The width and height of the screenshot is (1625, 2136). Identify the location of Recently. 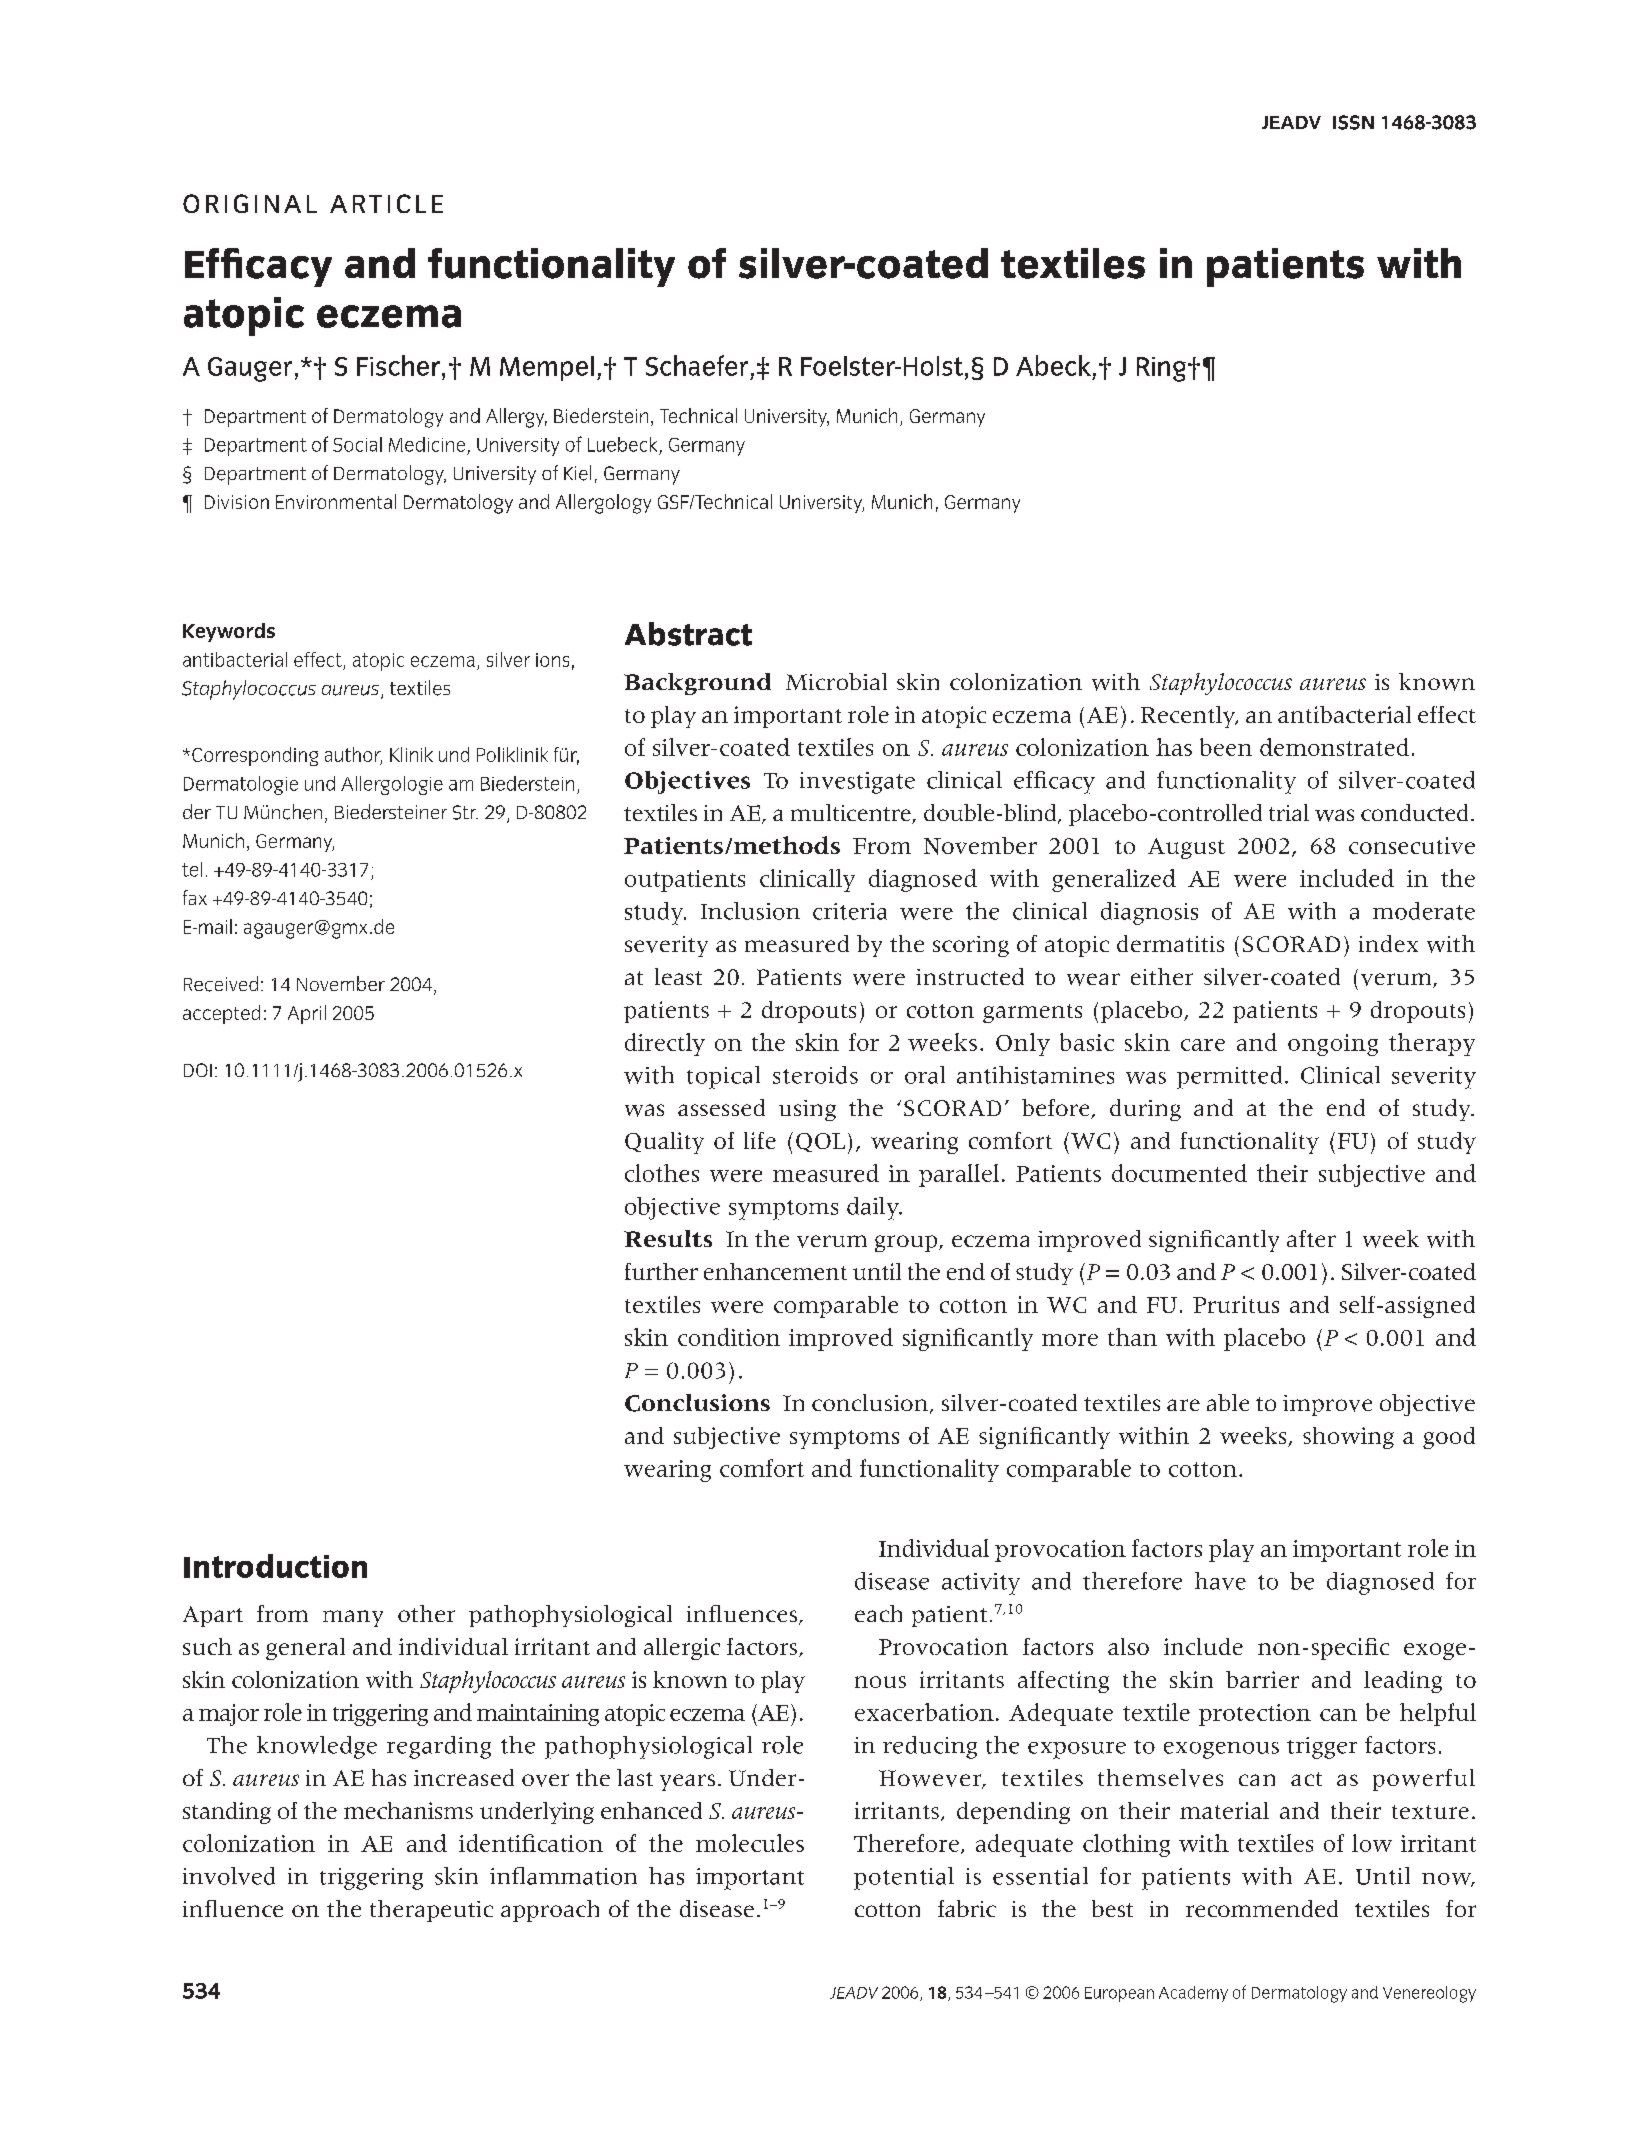
(1189, 717).
